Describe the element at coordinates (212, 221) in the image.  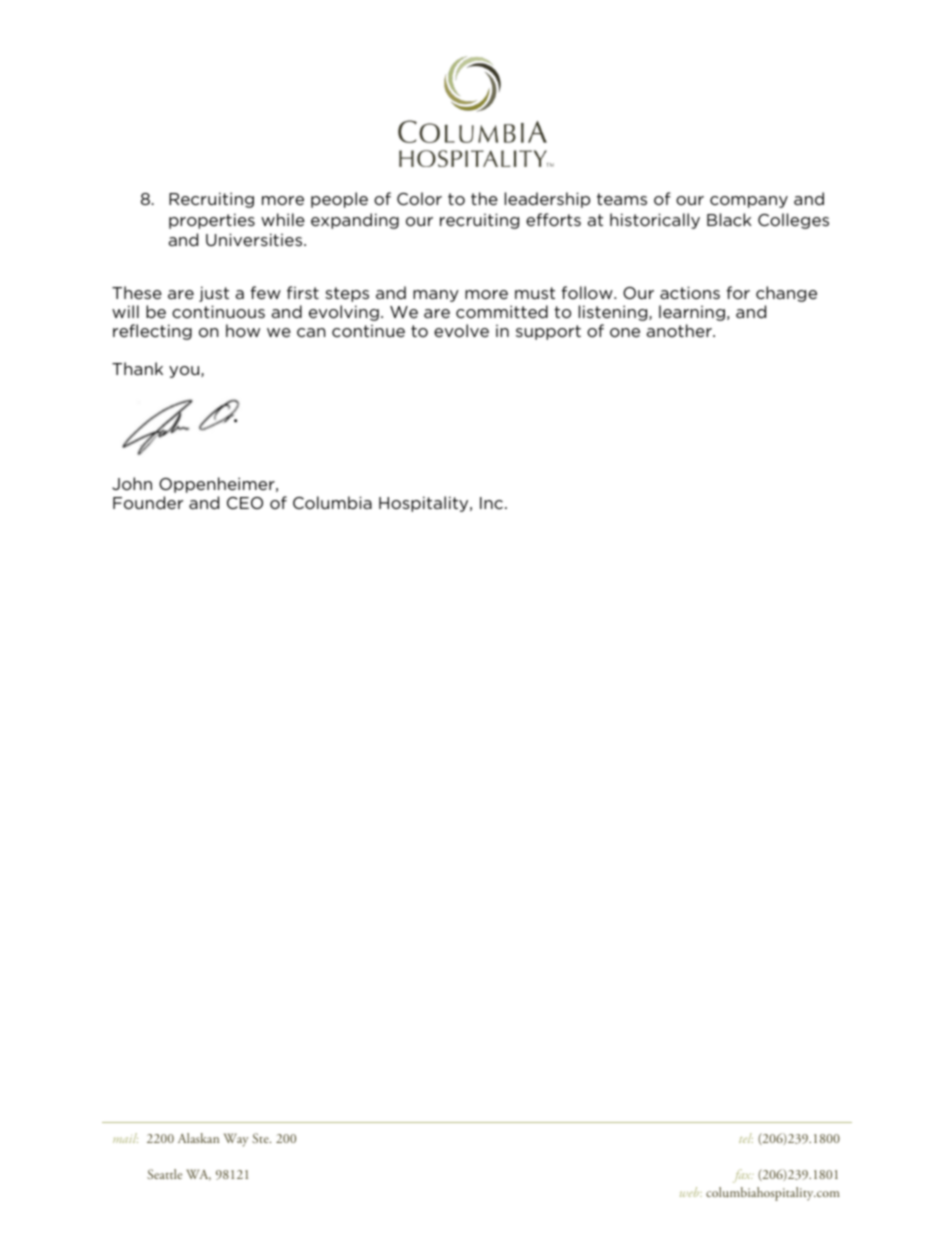
I see `properties` at that location.
